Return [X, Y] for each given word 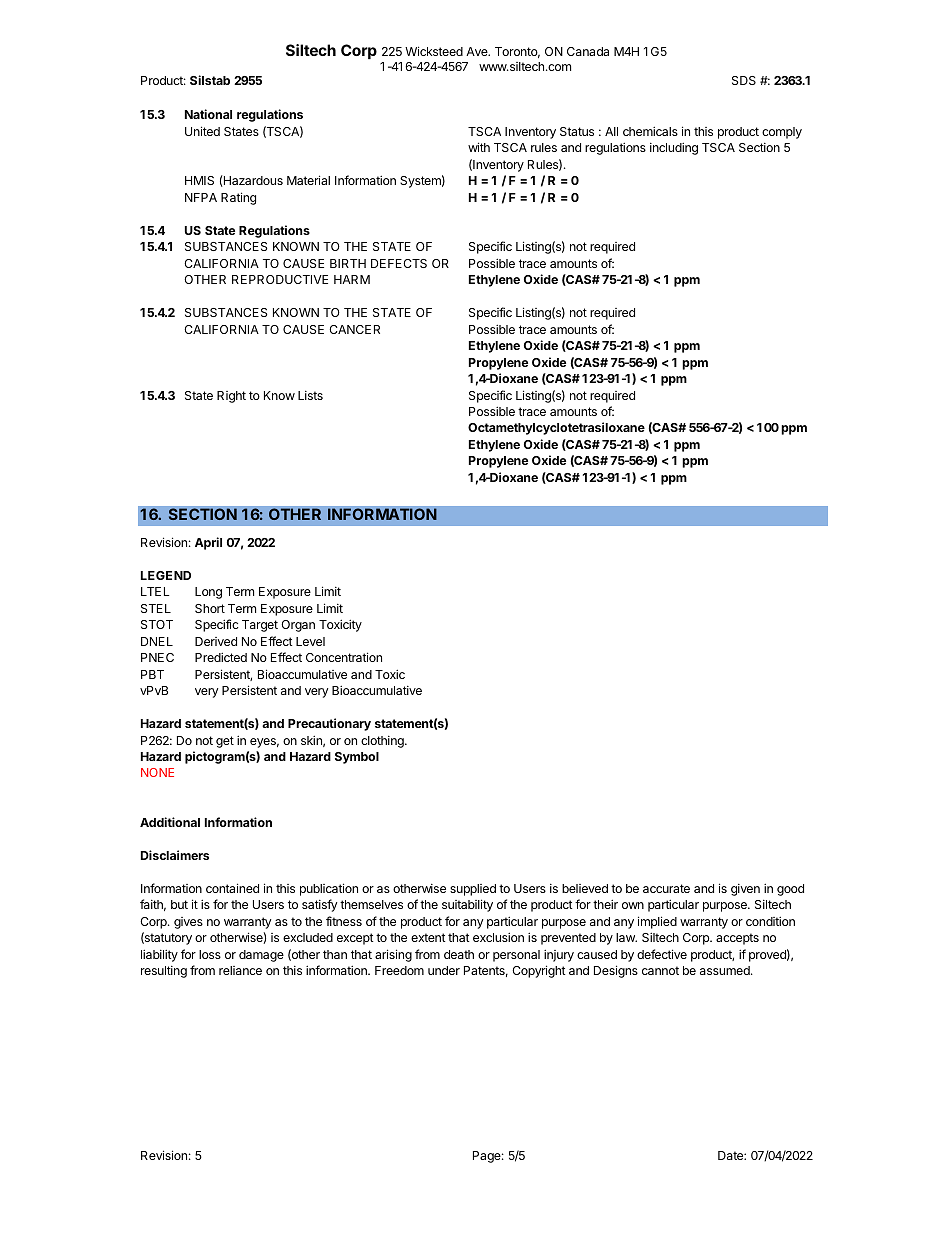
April [208, 543]
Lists [310, 395]
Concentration [344, 657]
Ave [478, 51]
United [202, 131]
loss [210, 954]
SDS [744, 80]
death [459, 954]
